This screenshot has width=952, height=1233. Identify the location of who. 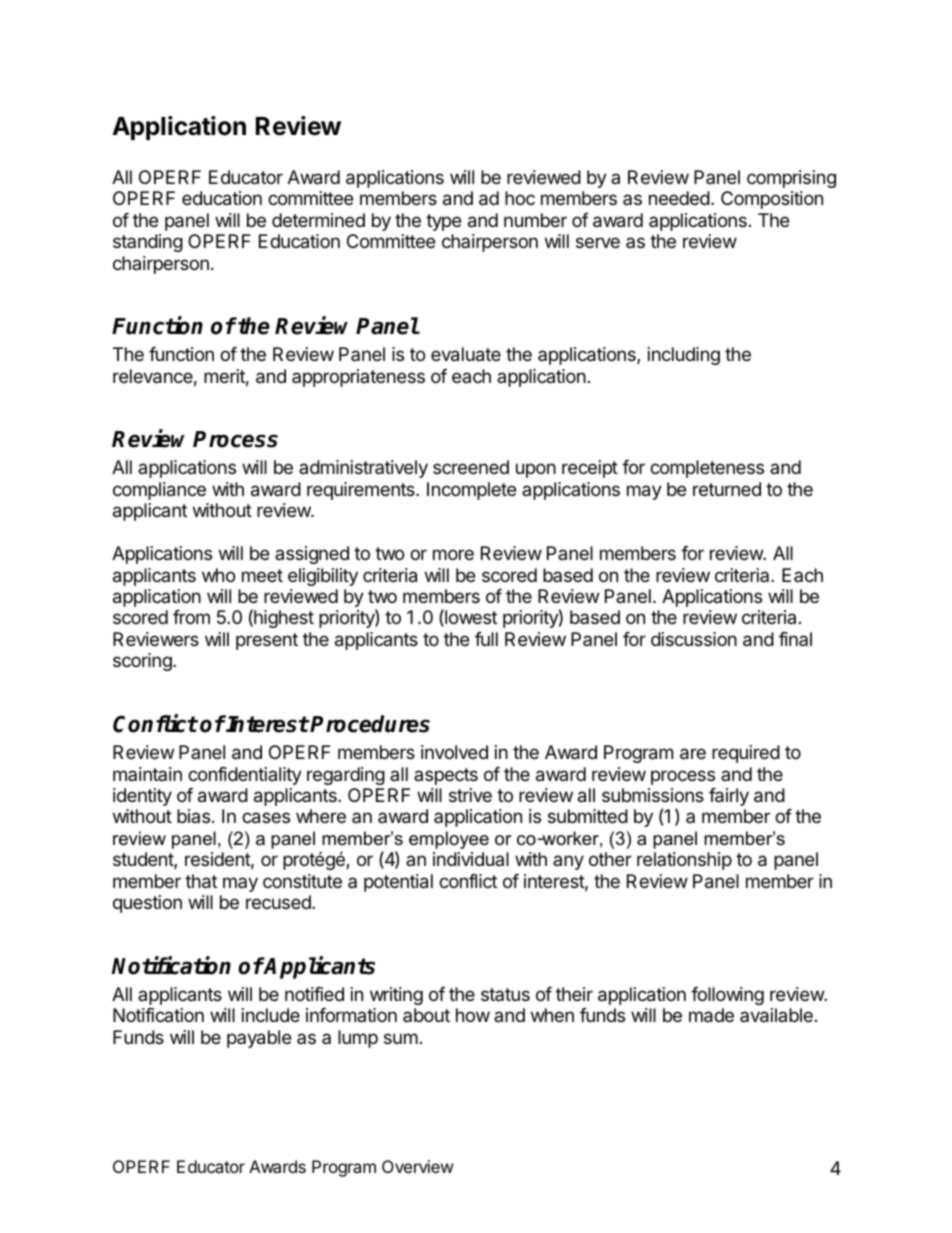
(218, 575).
